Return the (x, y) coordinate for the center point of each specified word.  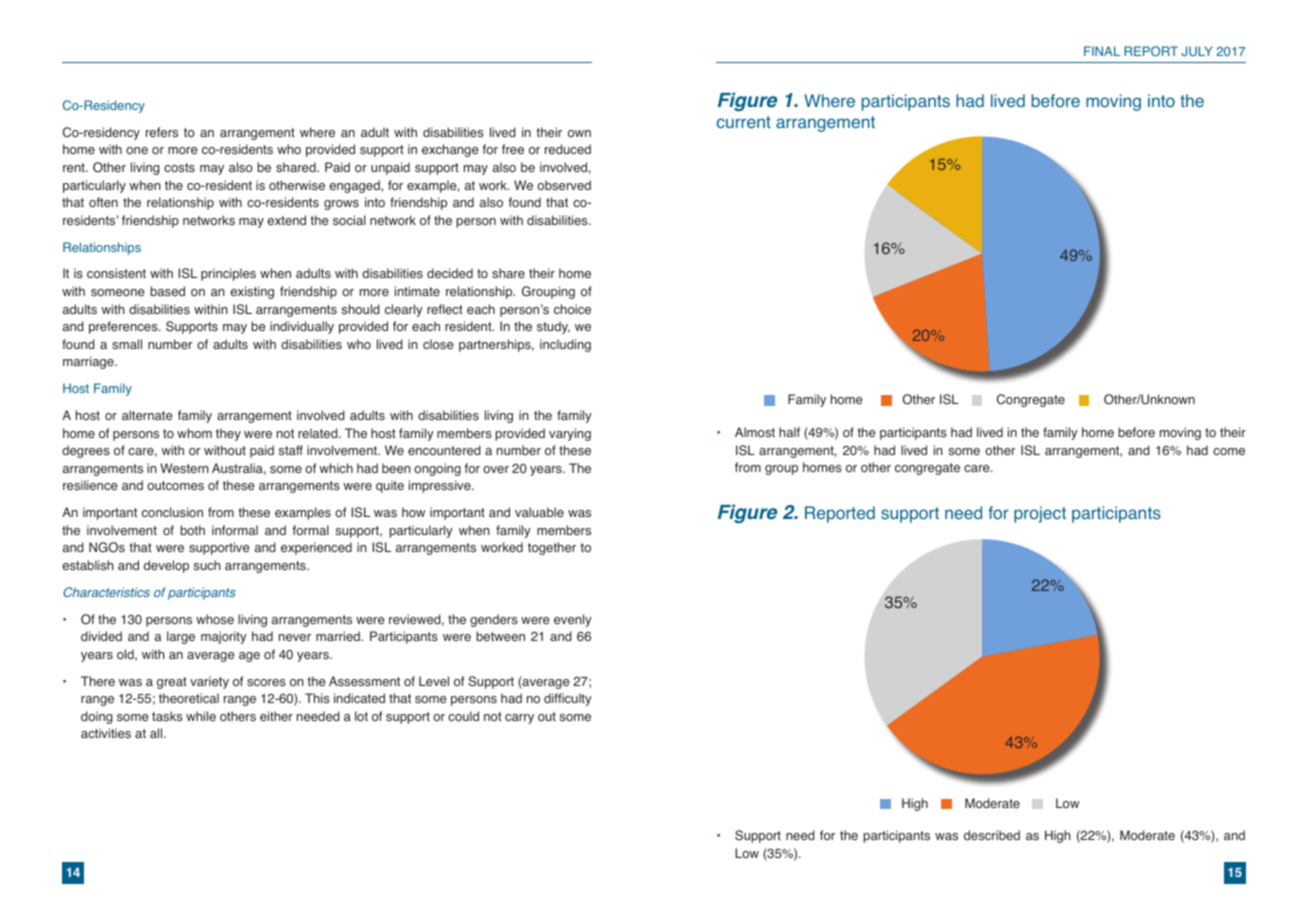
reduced (568, 149)
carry (519, 719)
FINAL (1102, 51)
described (992, 835)
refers (162, 132)
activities (106, 733)
